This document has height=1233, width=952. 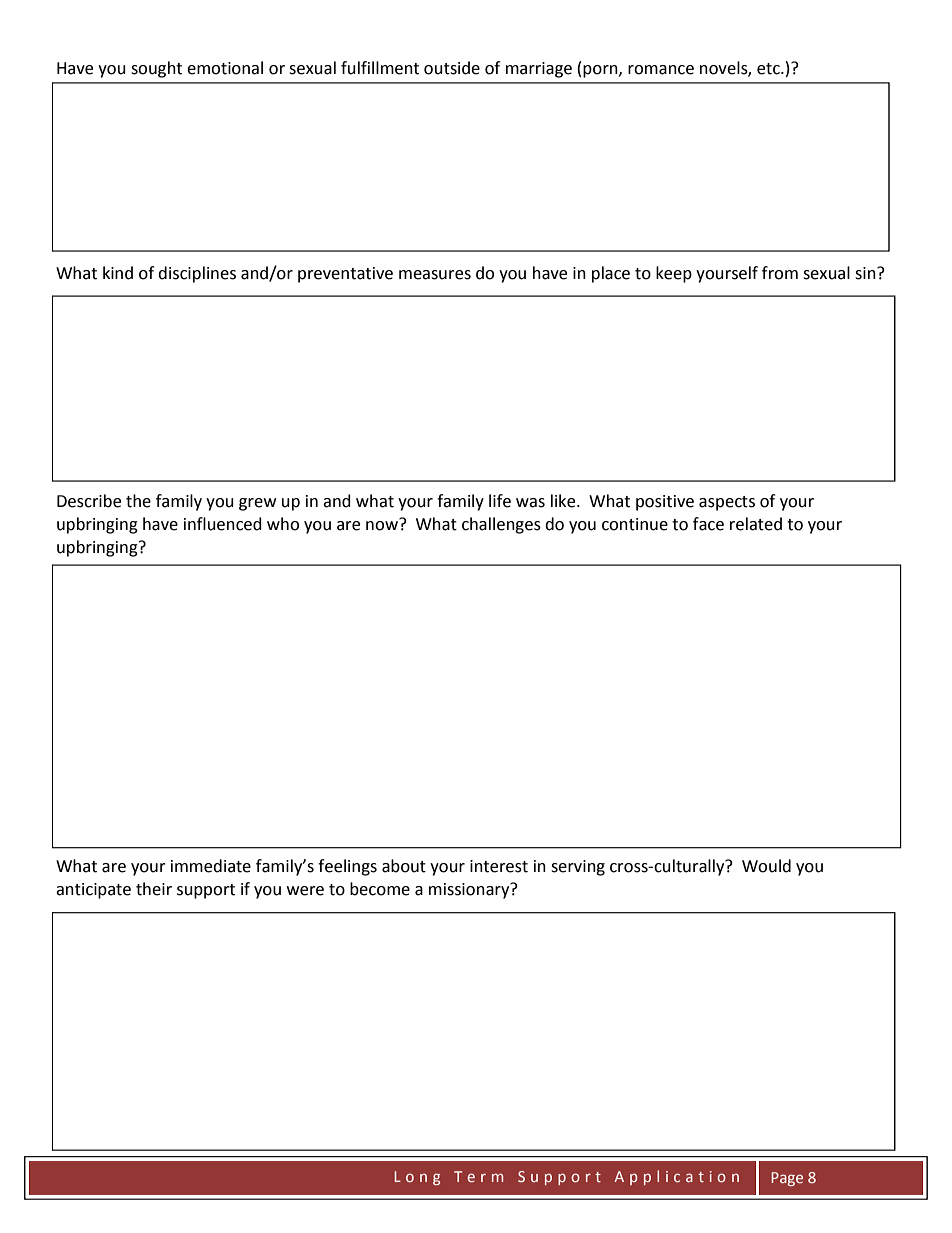 What do you see at coordinates (769, 69) in the document?
I see `etc` at bounding box center [769, 69].
